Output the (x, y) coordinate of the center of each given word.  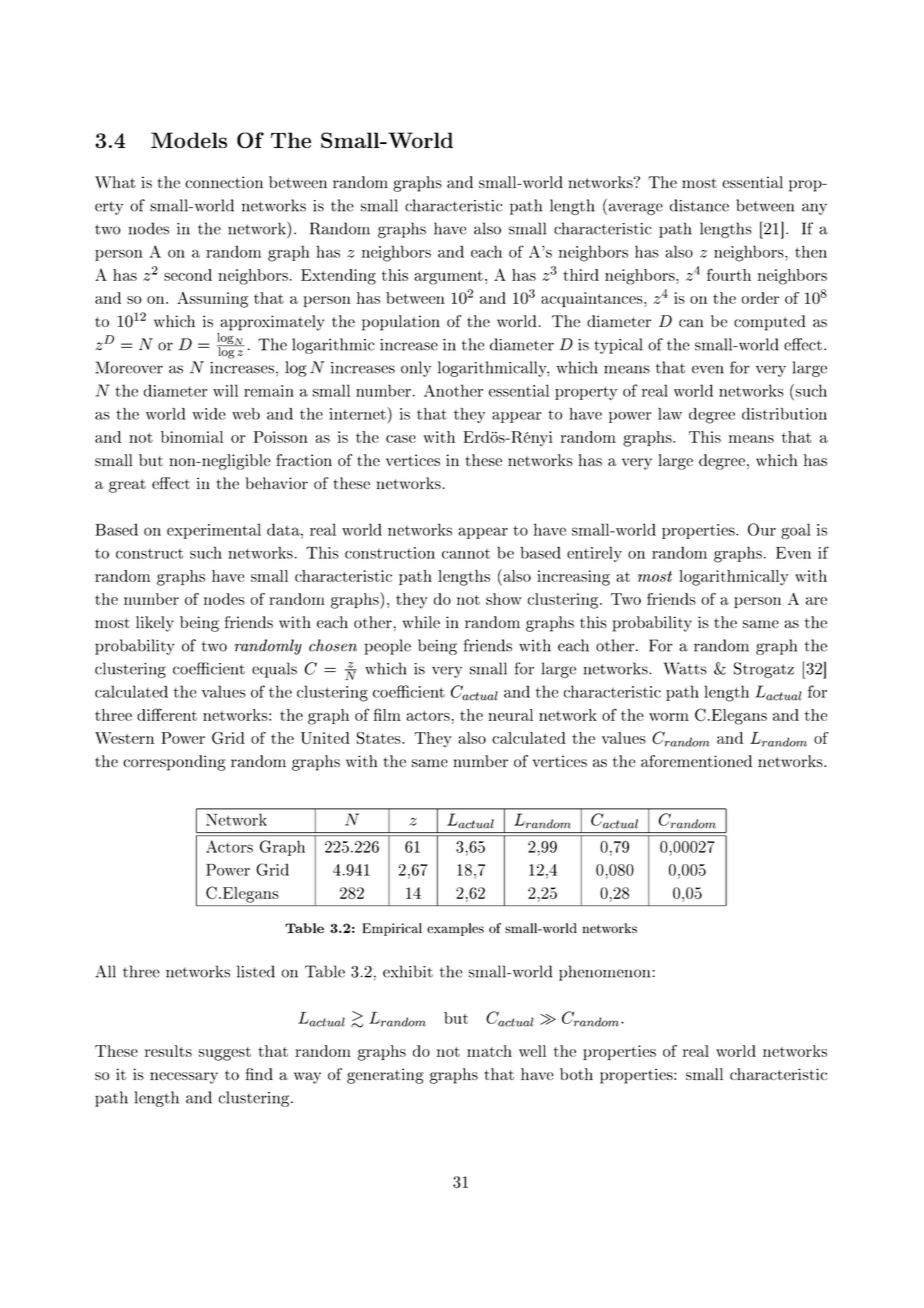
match (489, 1051)
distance (699, 205)
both (576, 1074)
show (504, 599)
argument (449, 278)
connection (224, 182)
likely (155, 624)
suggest (225, 1054)
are (816, 601)
